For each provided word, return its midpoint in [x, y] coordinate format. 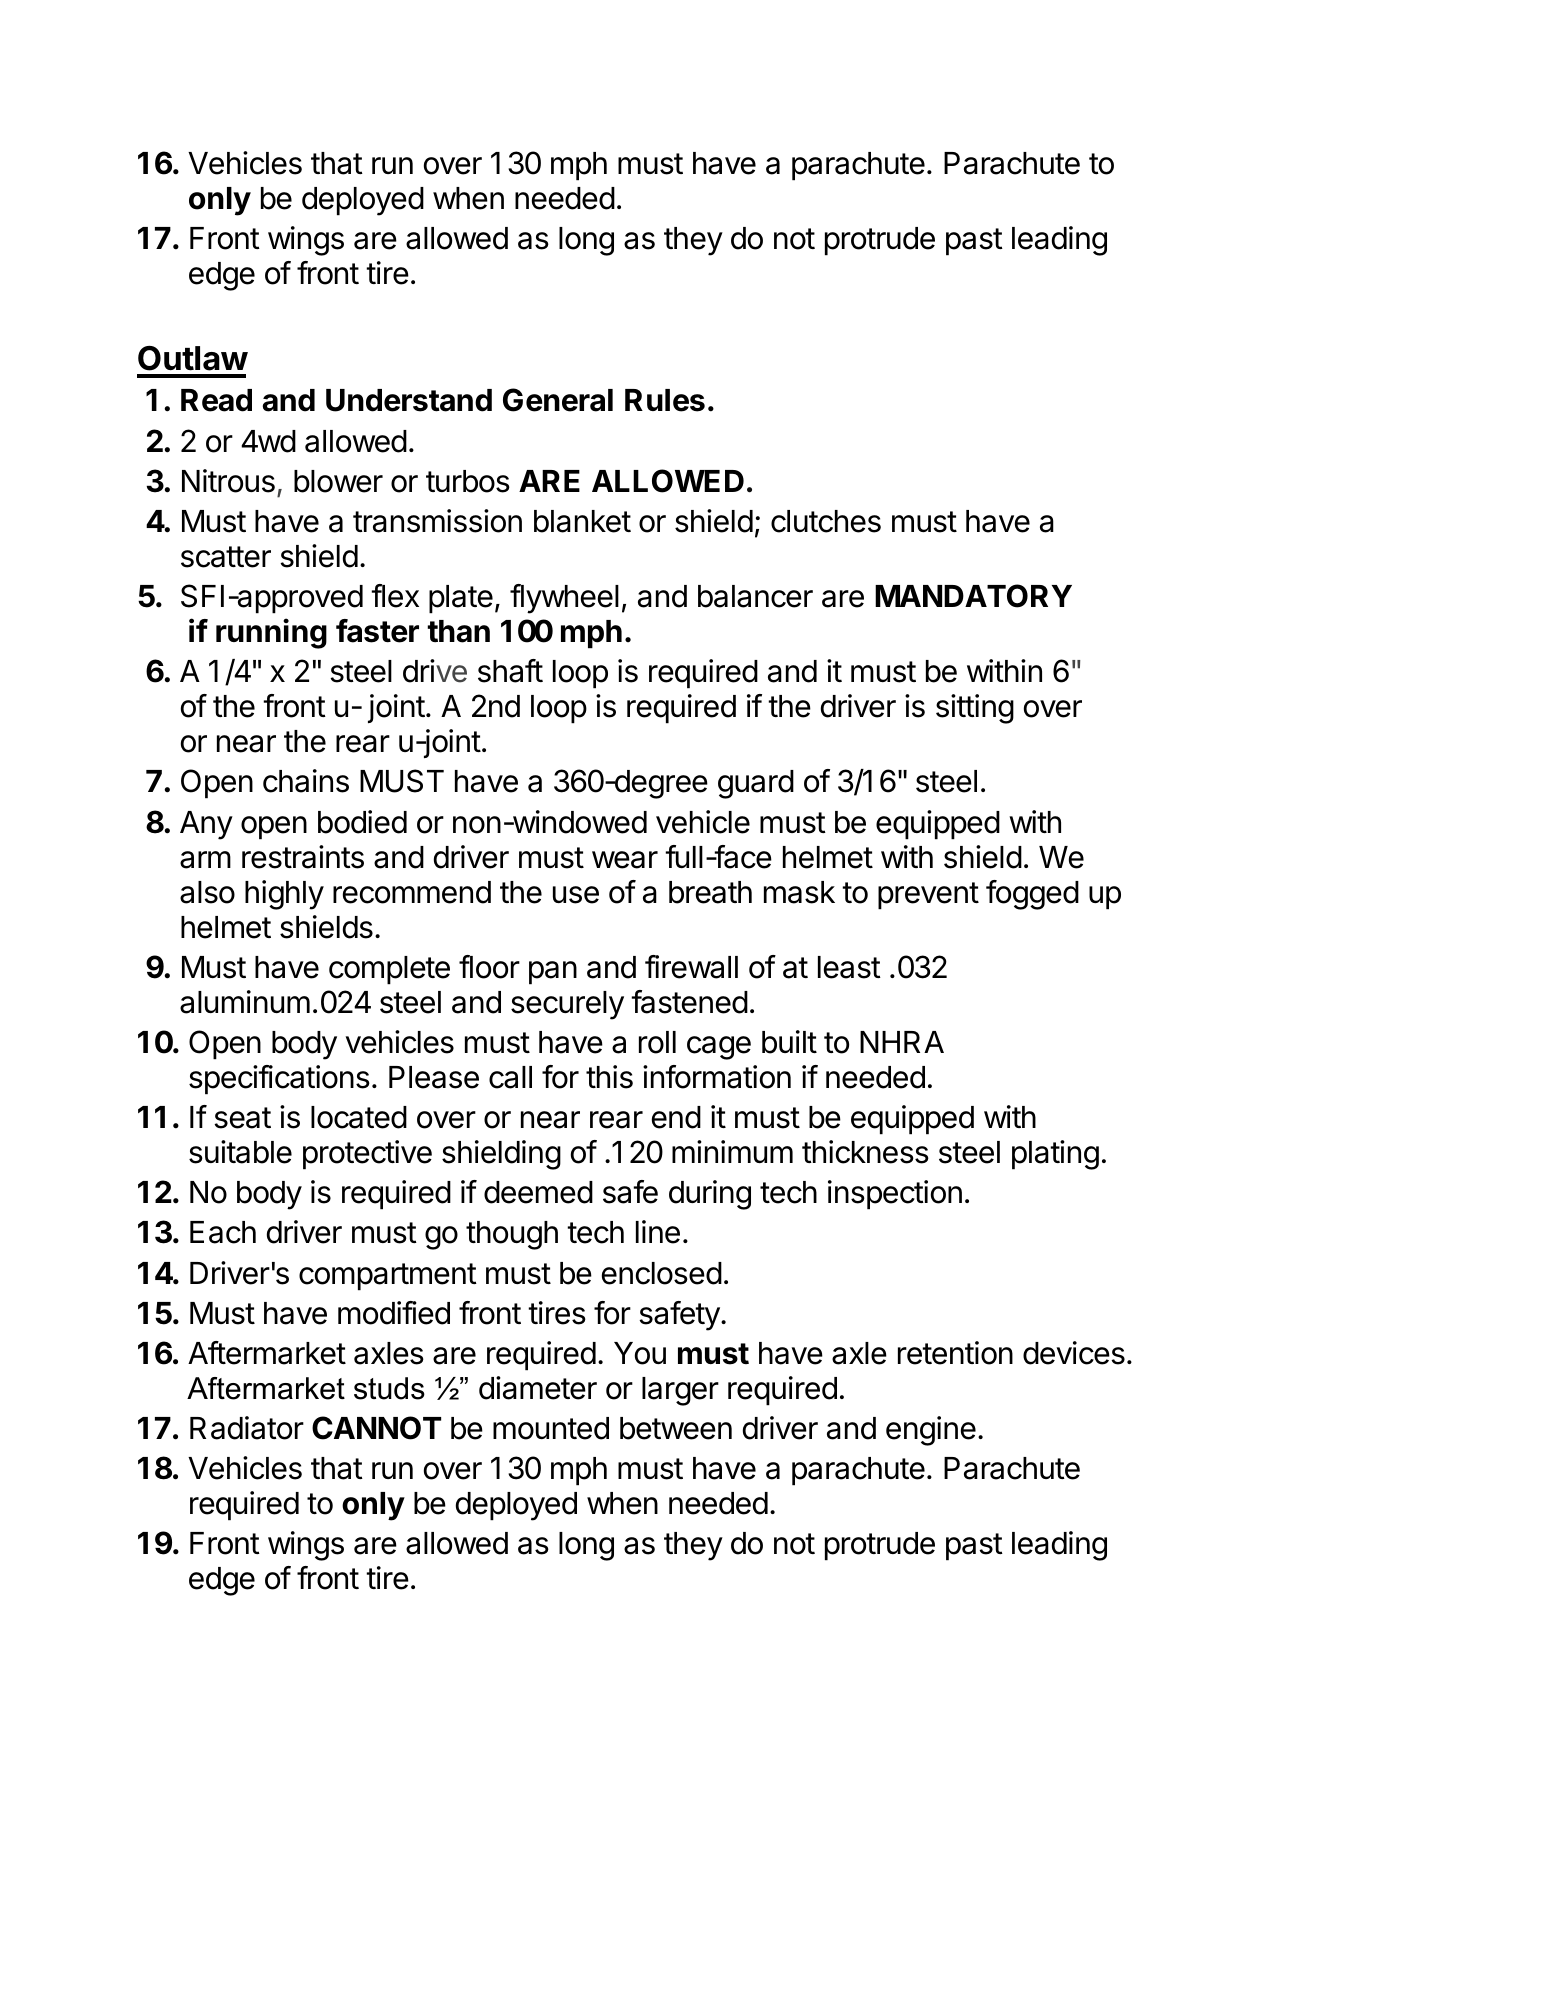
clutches [826, 521]
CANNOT [376, 1428]
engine [931, 1431]
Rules [665, 400]
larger [680, 1391]
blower [338, 481]
